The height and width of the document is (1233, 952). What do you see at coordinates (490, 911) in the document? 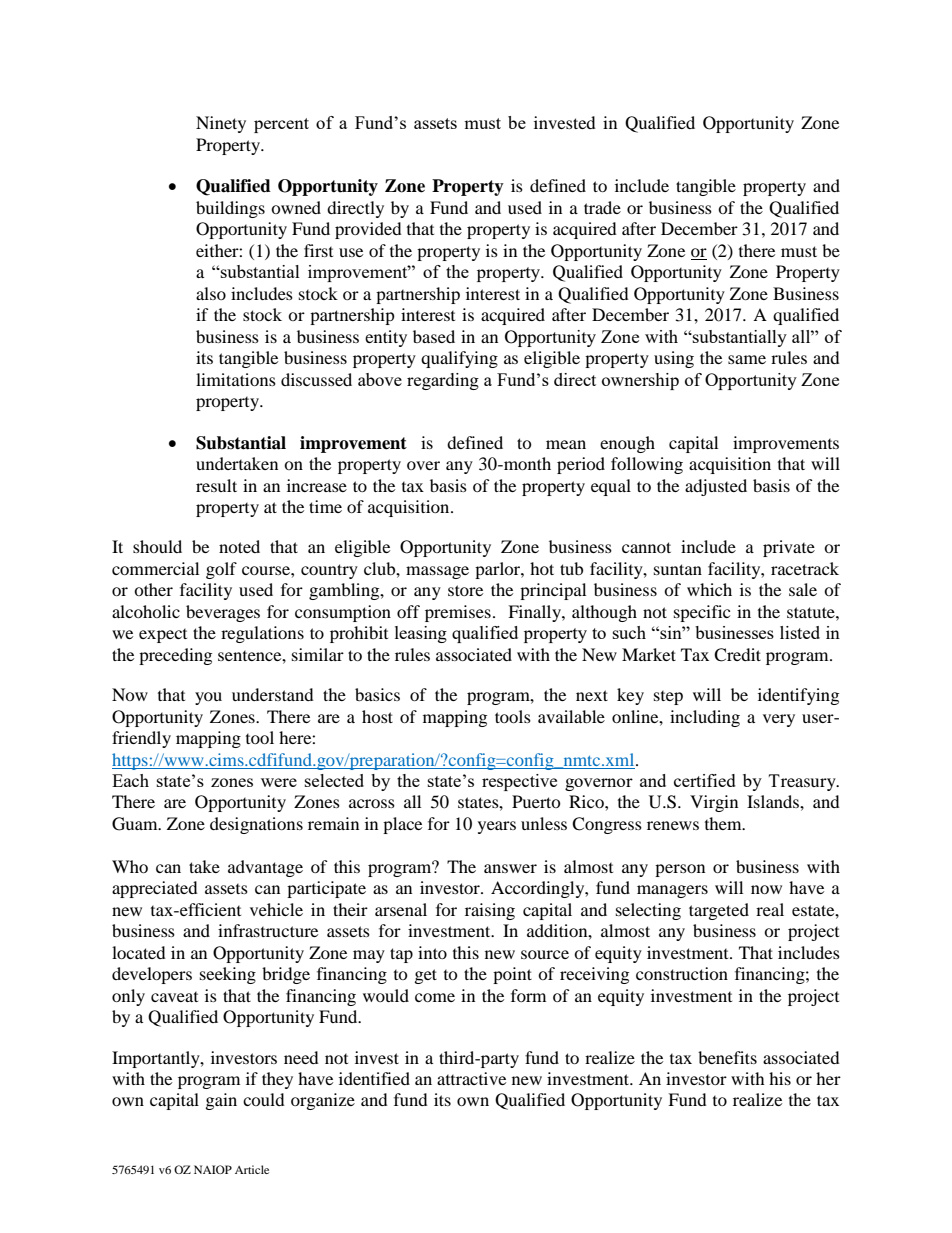
I see `raising` at bounding box center [490, 911].
